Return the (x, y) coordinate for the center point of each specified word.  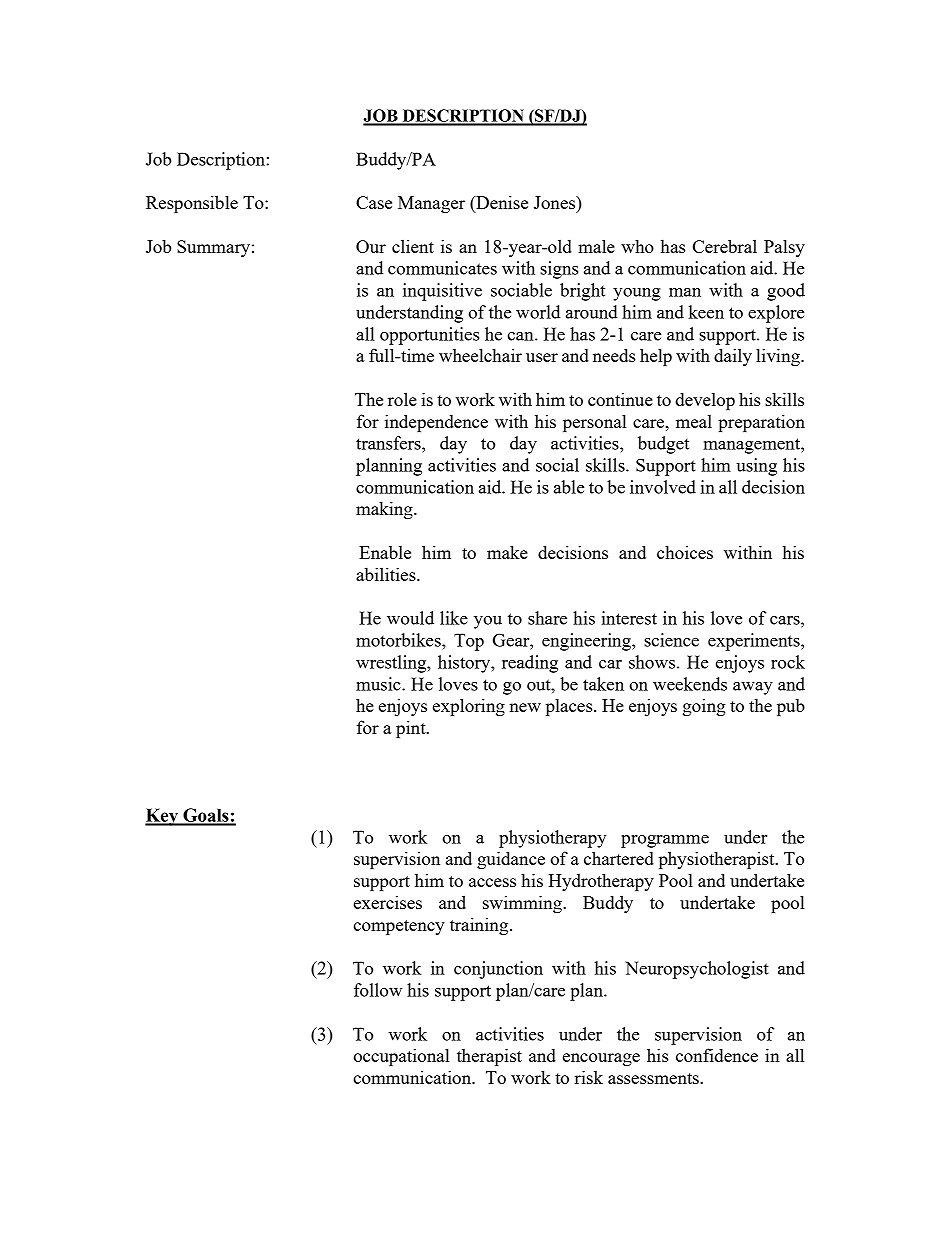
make (507, 552)
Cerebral (725, 246)
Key (162, 817)
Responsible (192, 204)
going (704, 707)
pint (412, 729)
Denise (501, 203)
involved (663, 487)
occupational (401, 1057)
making (385, 510)
